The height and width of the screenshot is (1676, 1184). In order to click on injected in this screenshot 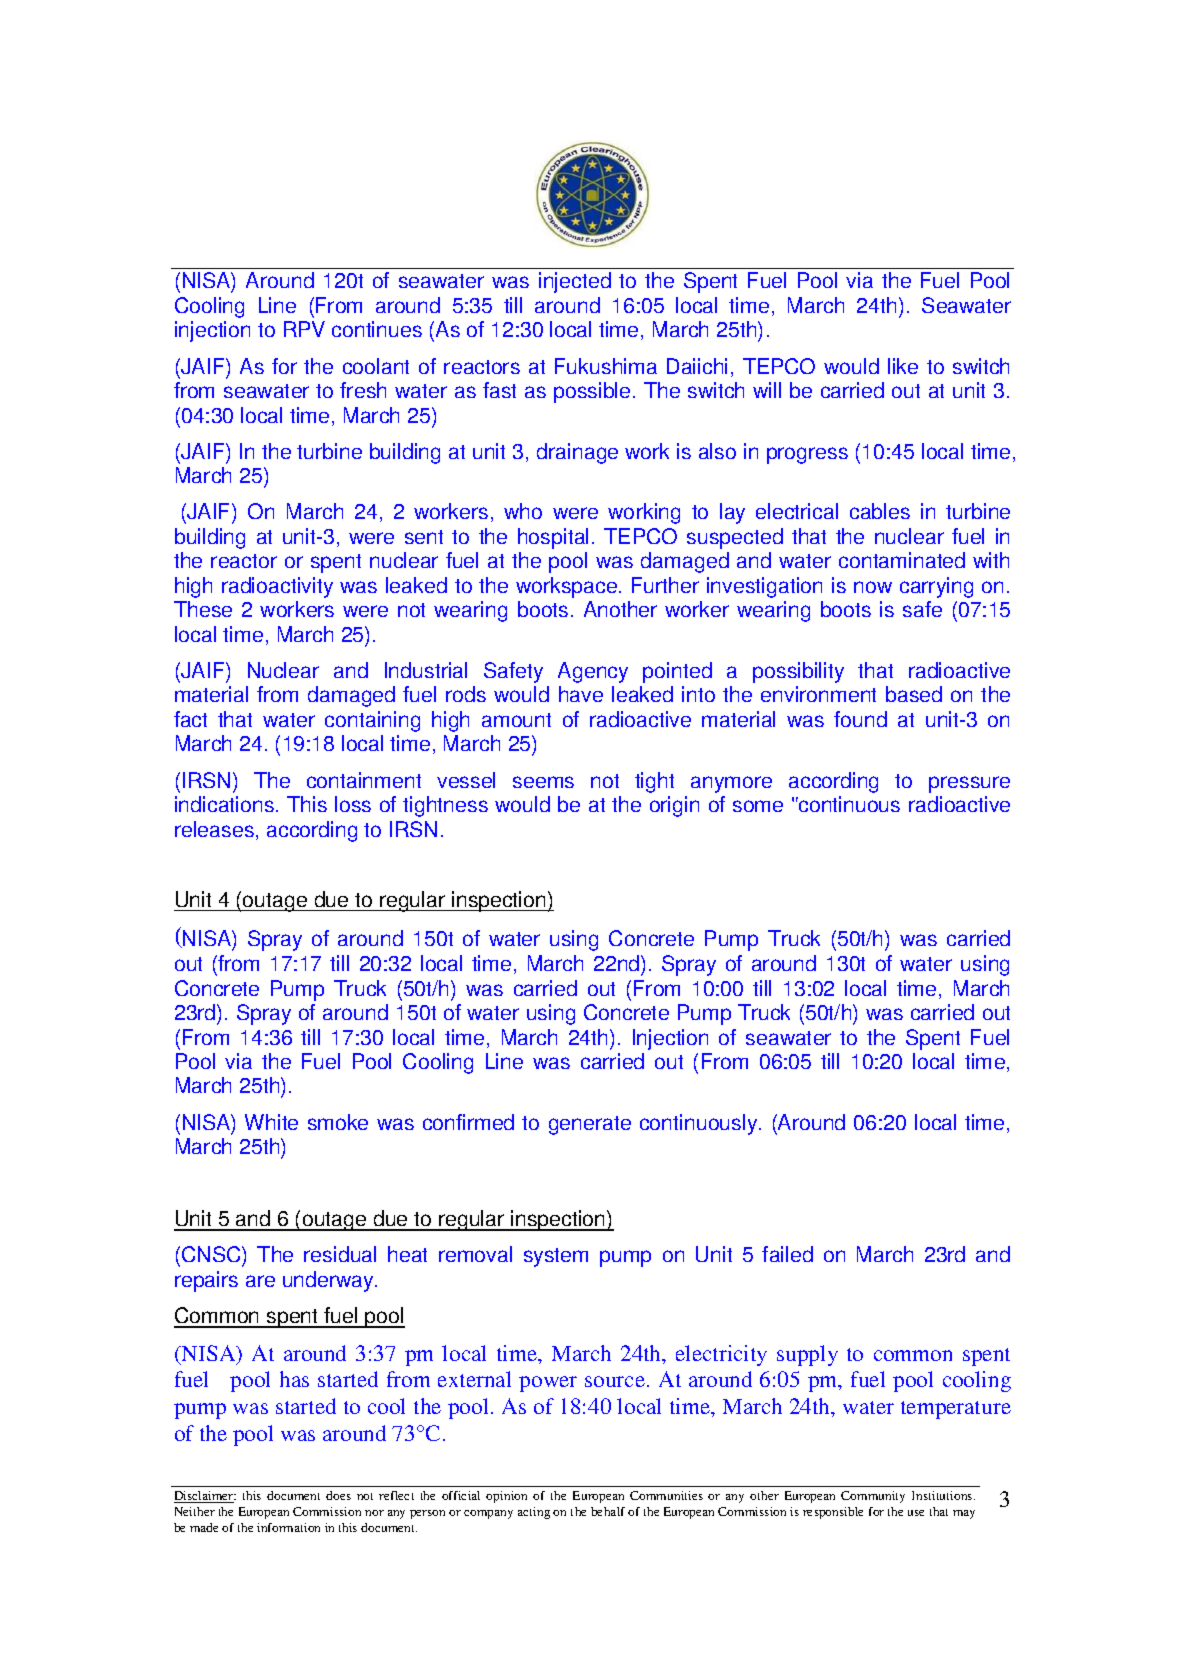, I will do `click(575, 282)`.
